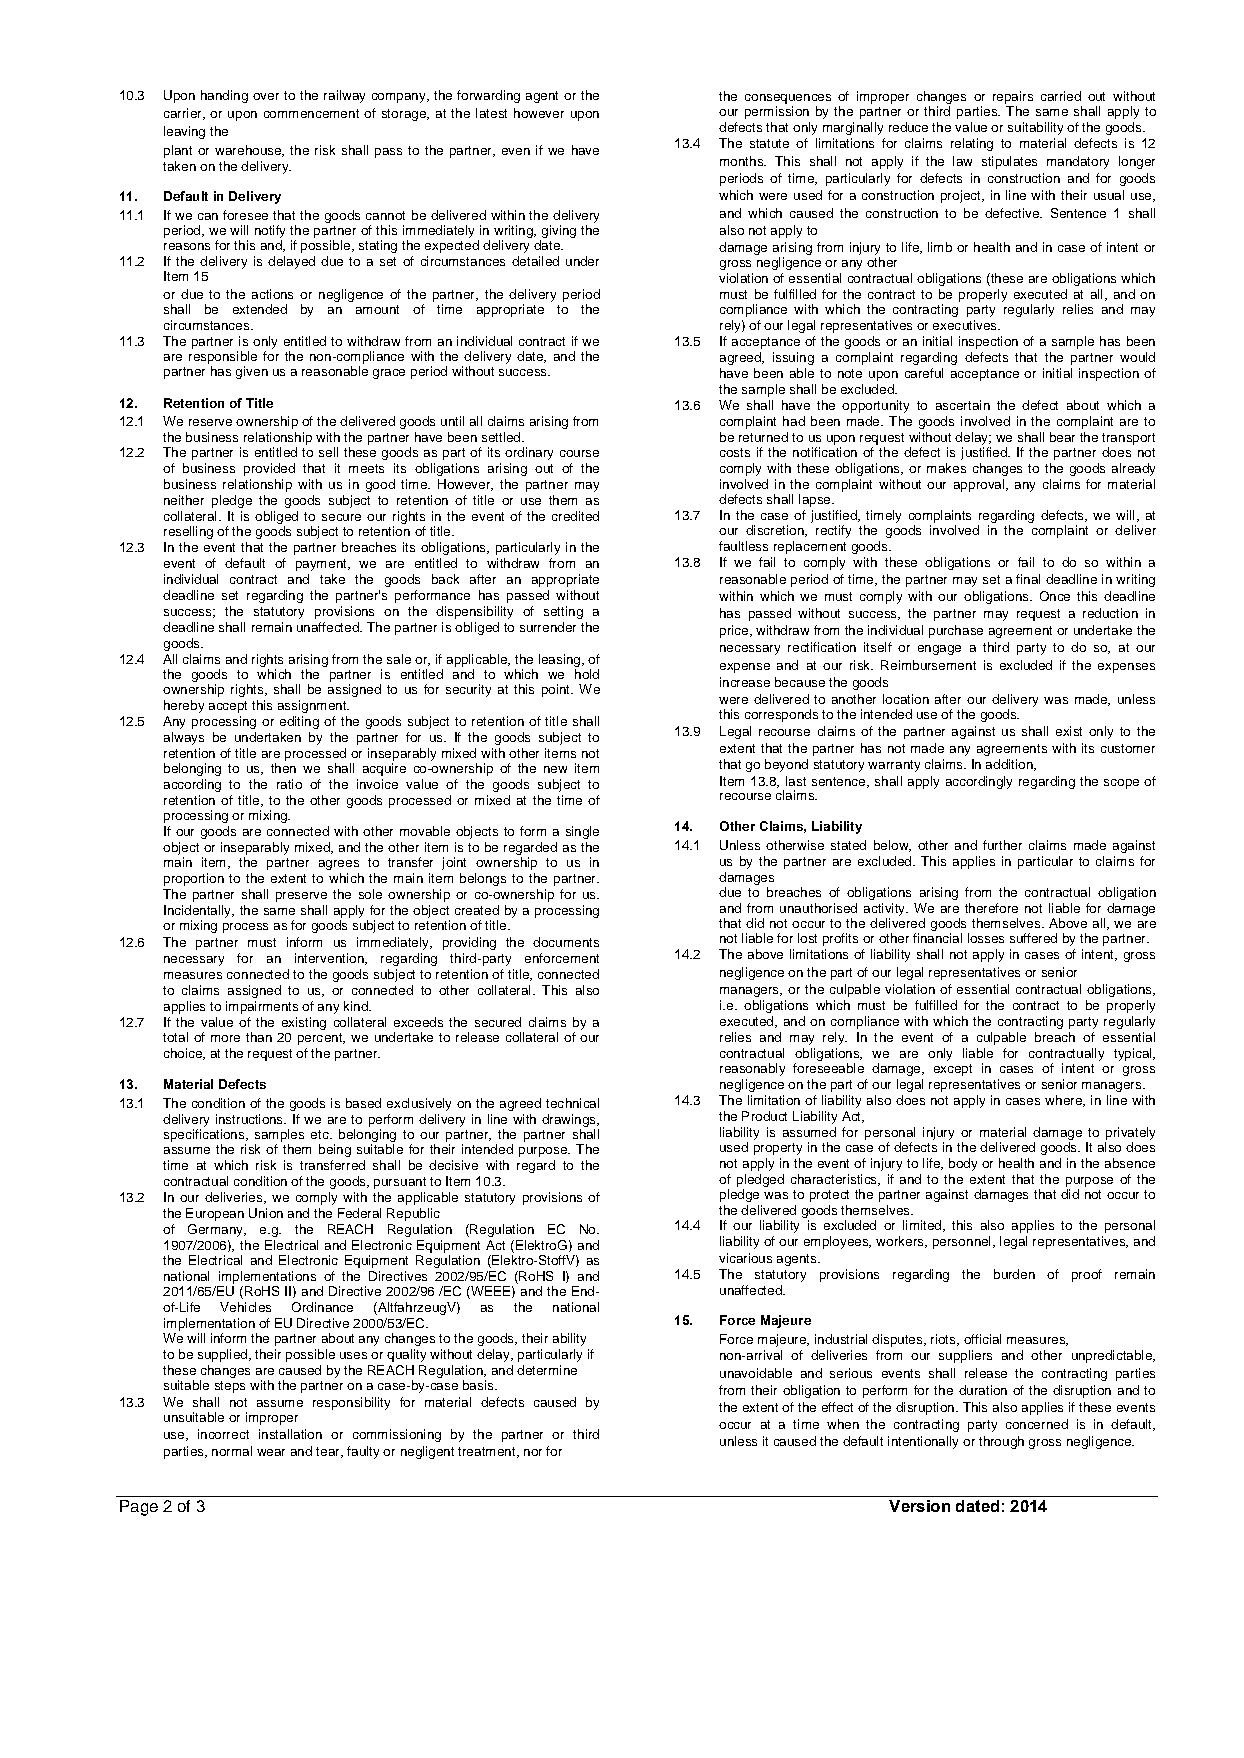  What do you see at coordinates (1010, 765) in the document?
I see `addition` at bounding box center [1010, 765].
